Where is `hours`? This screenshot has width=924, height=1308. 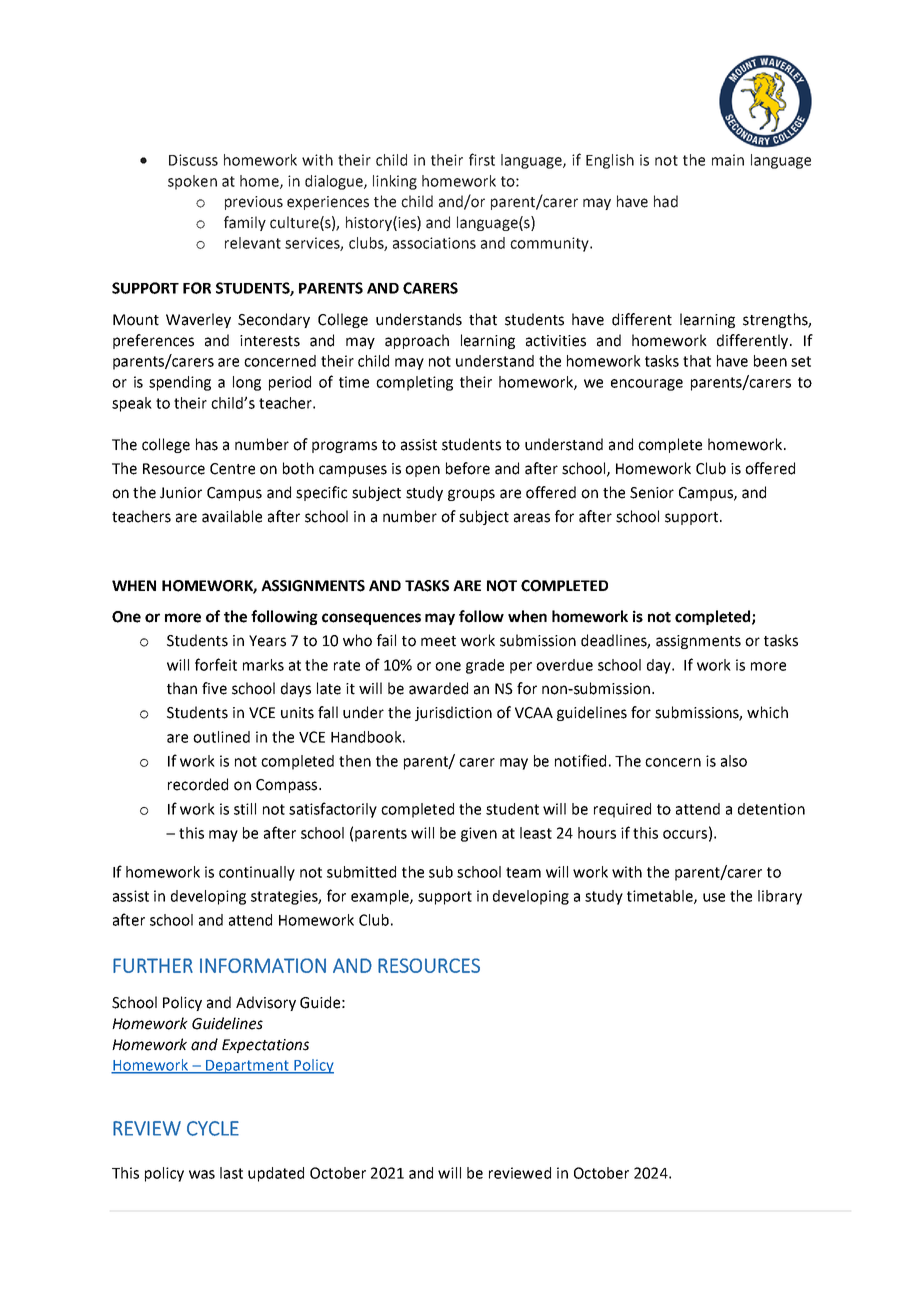
hours is located at coordinates (597, 833).
